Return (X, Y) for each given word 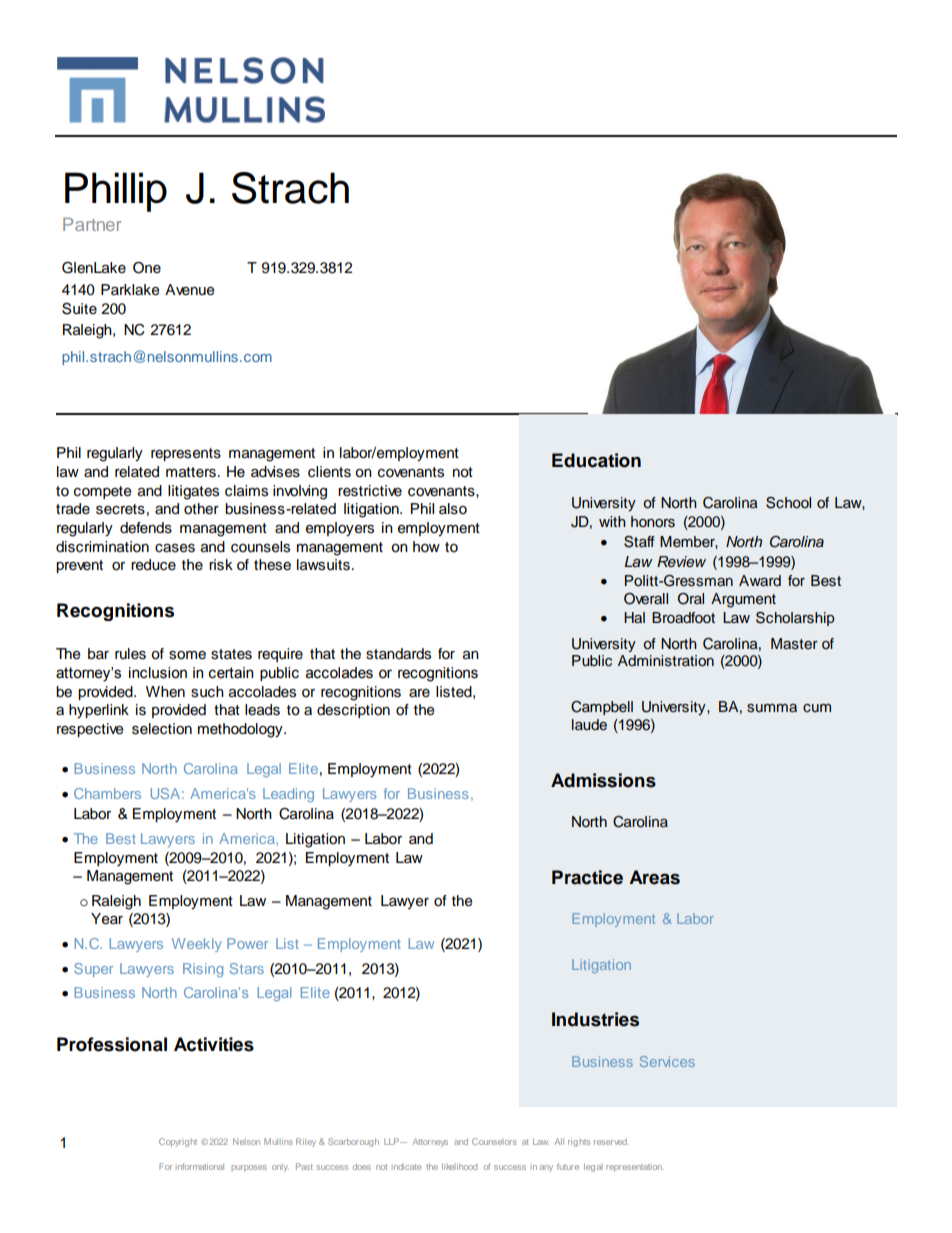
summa (772, 708)
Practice (587, 877)
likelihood (459, 1166)
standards (398, 654)
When (165, 692)
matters (191, 472)
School (788, 503)
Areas (654, 877)
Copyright (178, 1142)
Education (596, 460)
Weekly (197, 945)
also (453, 509)
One (147, 268)
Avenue (190, 290)
